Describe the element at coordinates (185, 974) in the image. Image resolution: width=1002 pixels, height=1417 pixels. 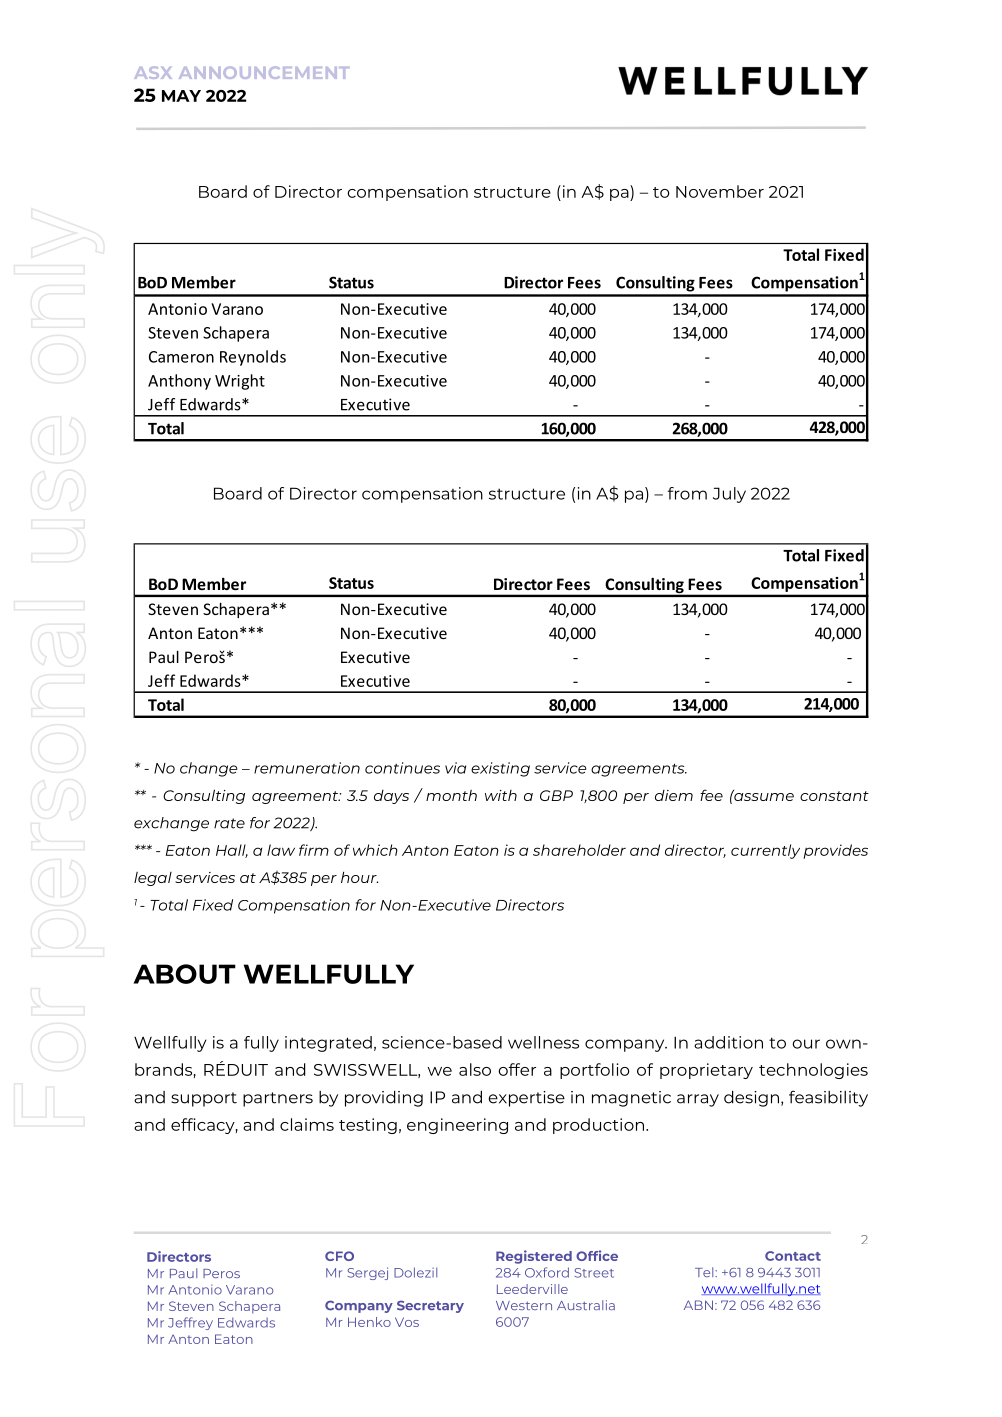
I see `ABOUT` at that location.
